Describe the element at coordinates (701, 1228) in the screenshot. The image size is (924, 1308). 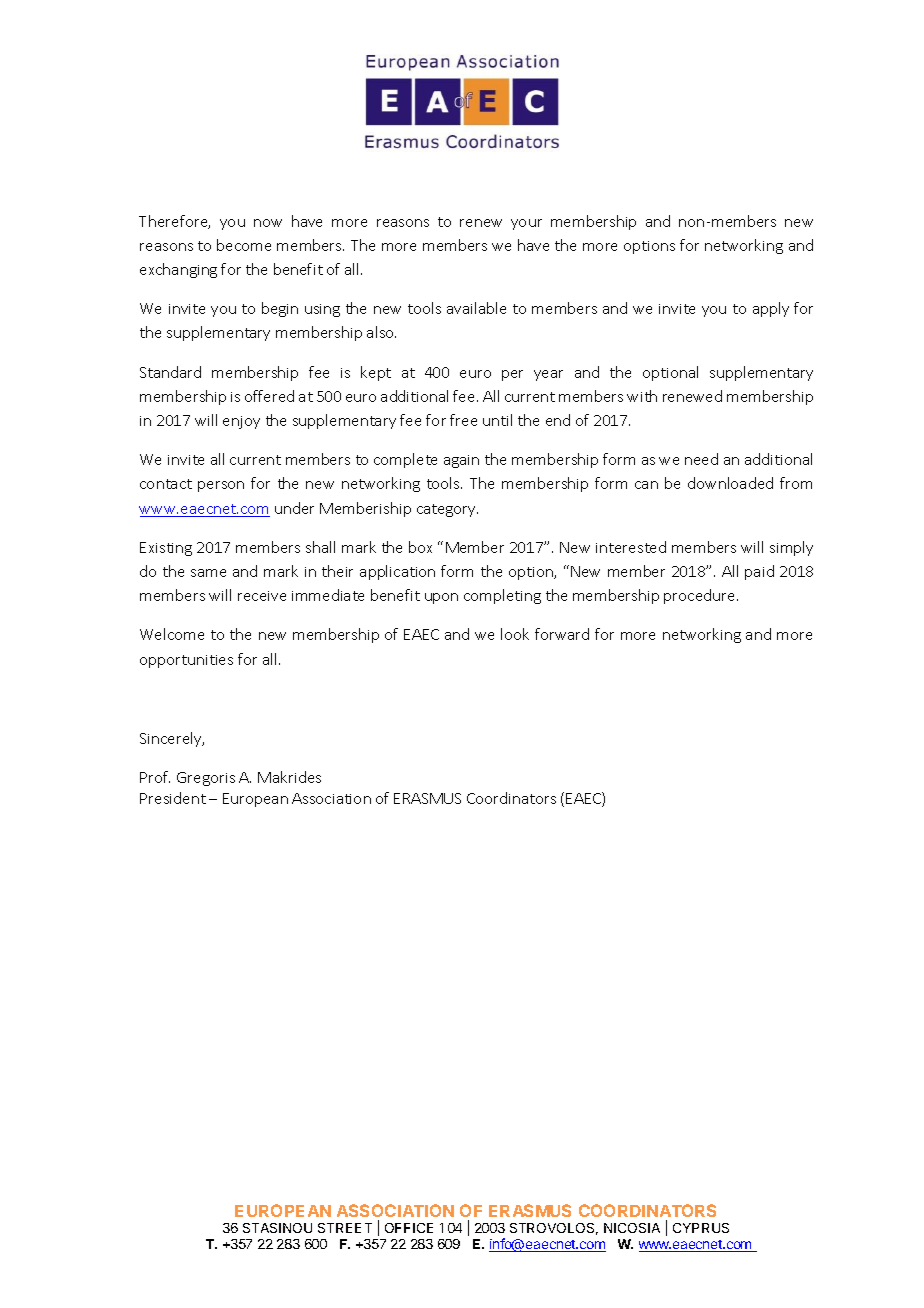
I see `CYPRUS` at that location.
